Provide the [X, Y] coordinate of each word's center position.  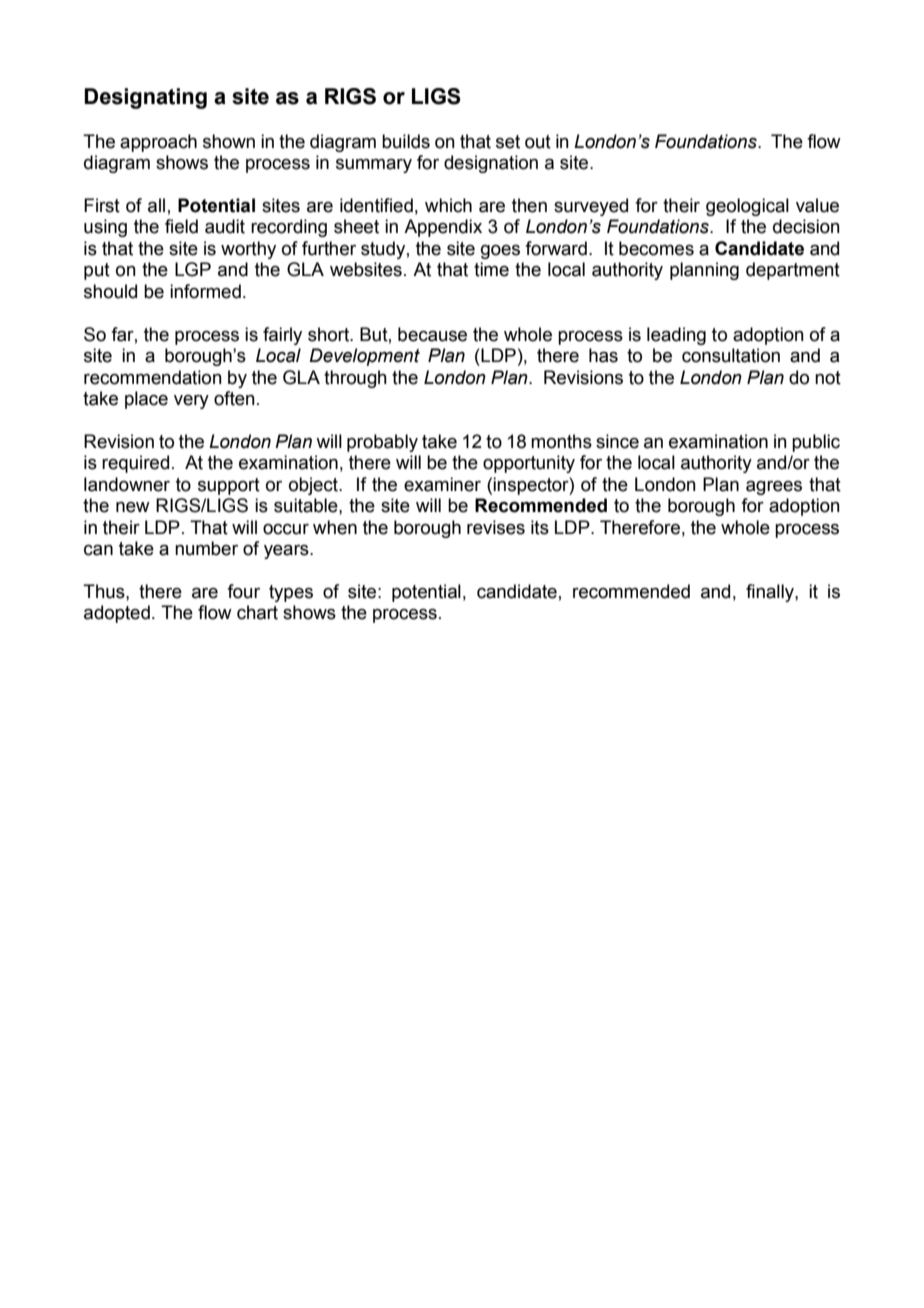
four [243, 591]
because [432, 334]
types [291, 593]
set [508, 142]
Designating [145, 98]
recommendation [153, 377]
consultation [731, 355]
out [538, 142]
